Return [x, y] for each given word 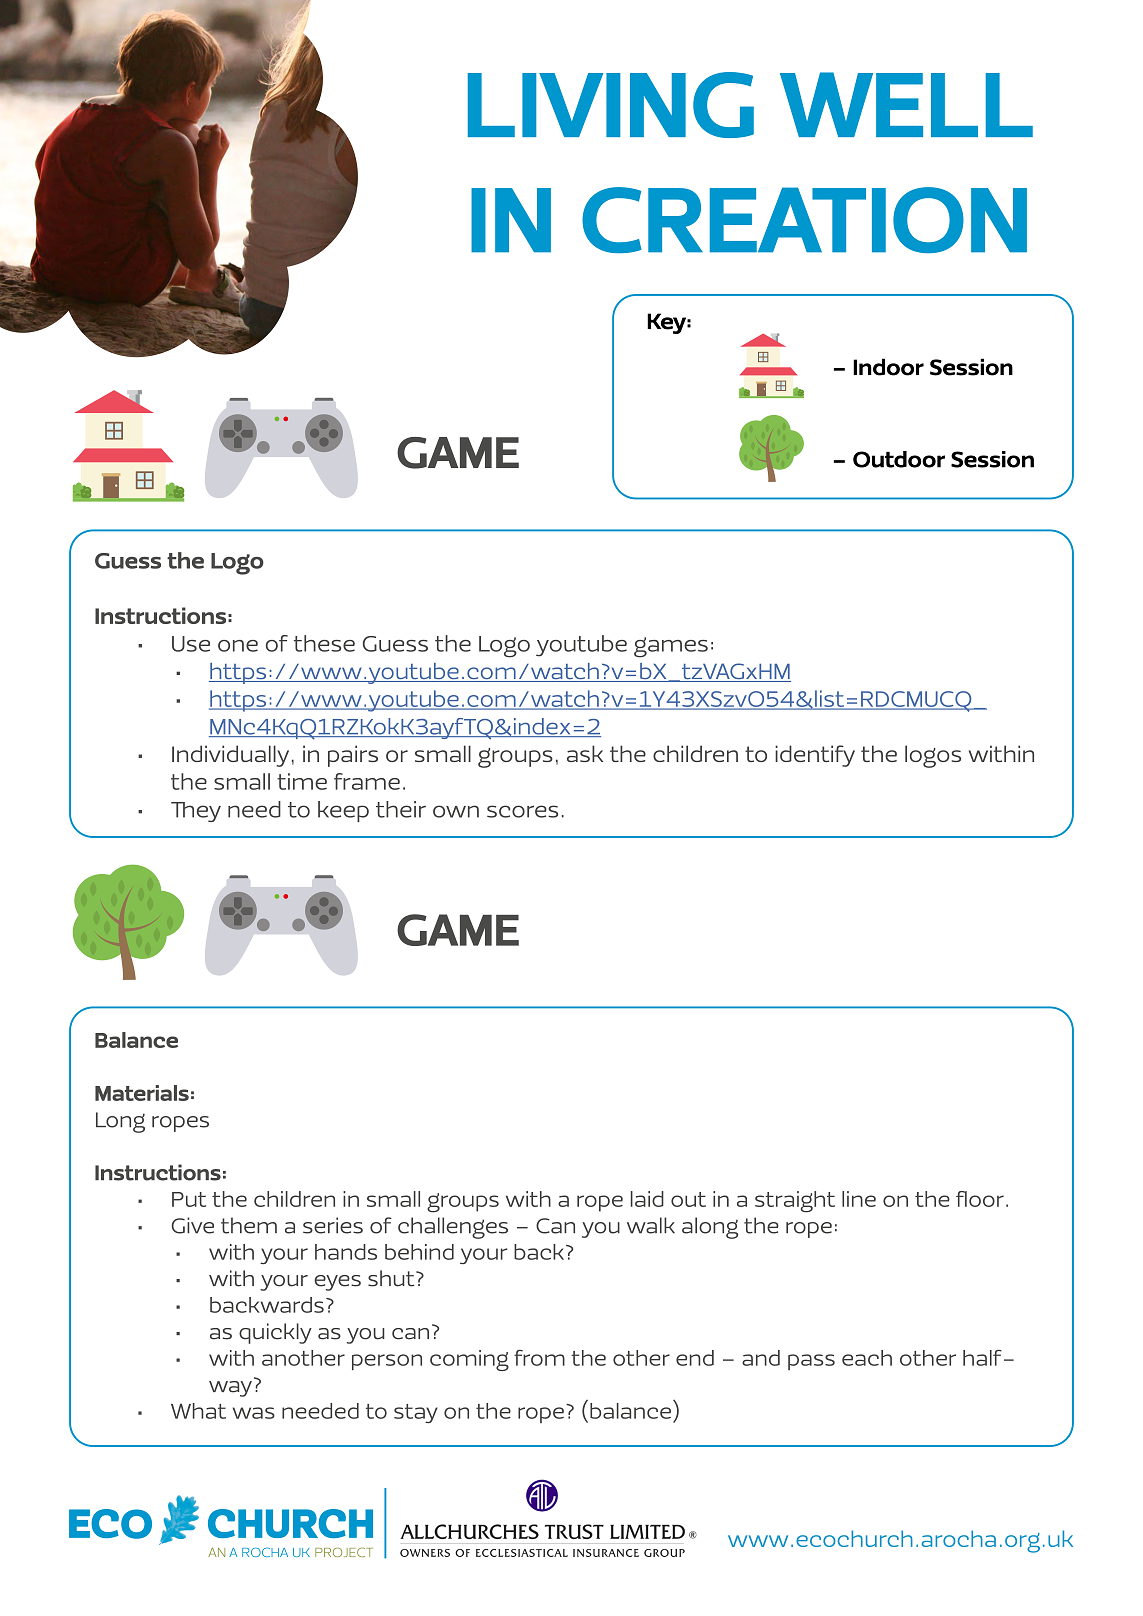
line [859, 1199]
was [254, 1413]
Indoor [888, 367]
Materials [142, 1093]
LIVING [611, 105]
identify [815, 756]
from [539, 1358]
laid [647, 1199]
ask [585, 753]
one [238, 646]
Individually [230, 756]
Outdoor [899, 459]
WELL [906, 104]
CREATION [804, 220]
